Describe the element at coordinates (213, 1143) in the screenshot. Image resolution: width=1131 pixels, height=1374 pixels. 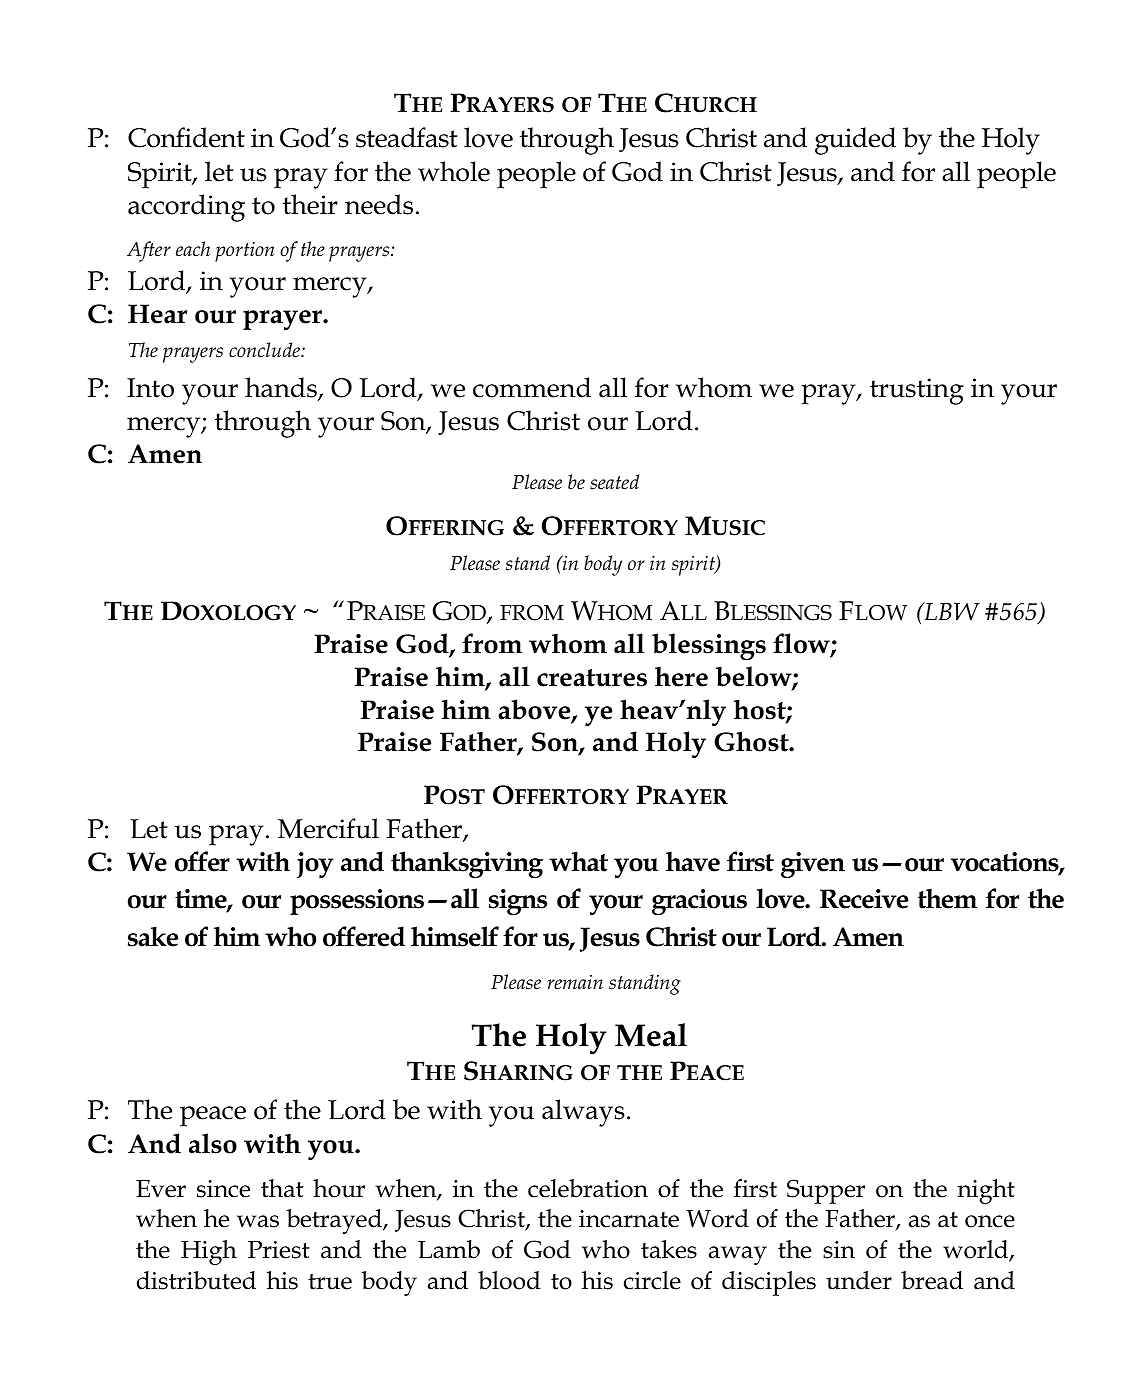
I see `also` at that location.
